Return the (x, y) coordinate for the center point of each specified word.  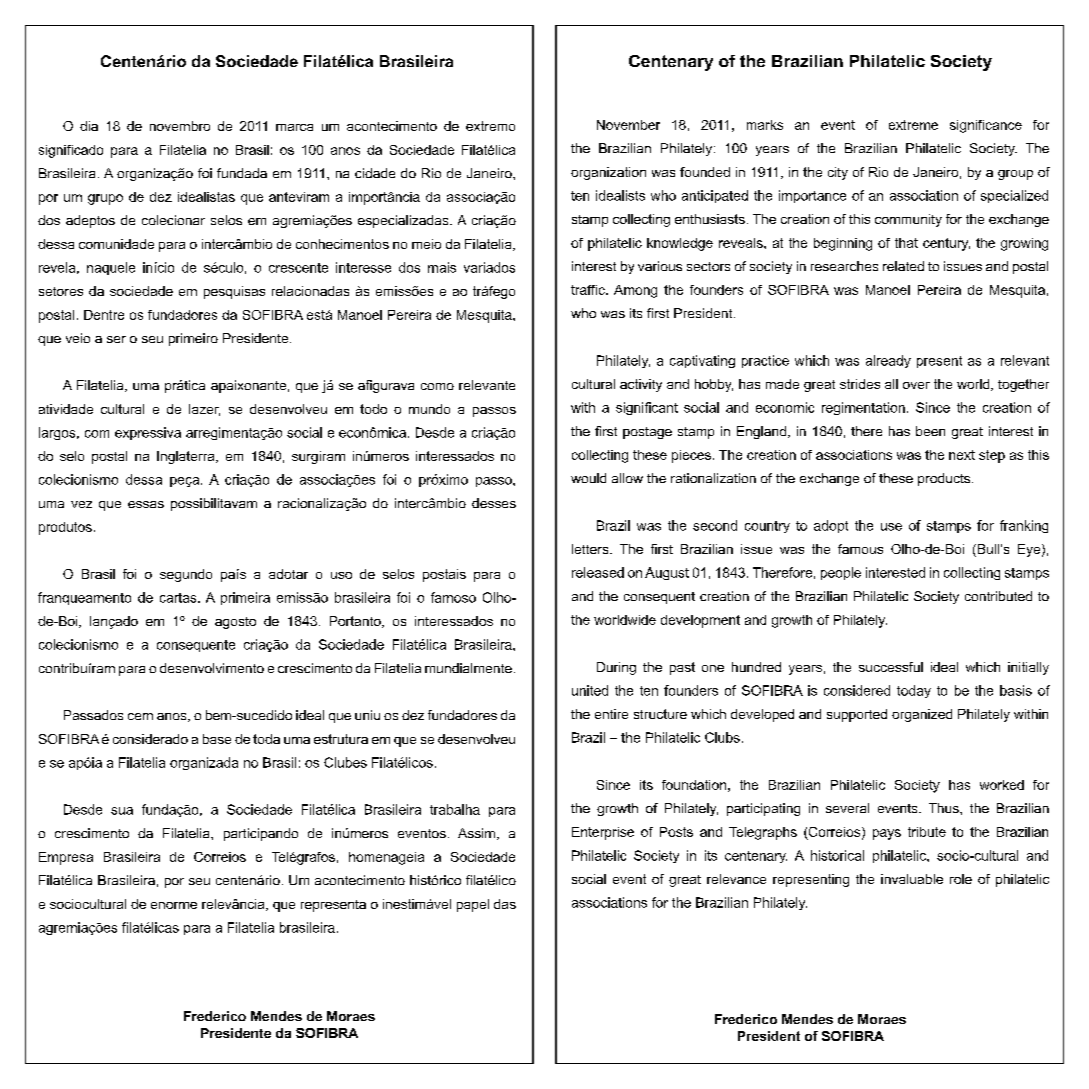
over (916, 385)
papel (473, 905)
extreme (913, 125)
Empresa (66, 858)
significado (71, 151)
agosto (235, 623)
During (616, 668)
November (628, 125)
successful (891, 667)
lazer (204, 410)
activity (641, 385)
